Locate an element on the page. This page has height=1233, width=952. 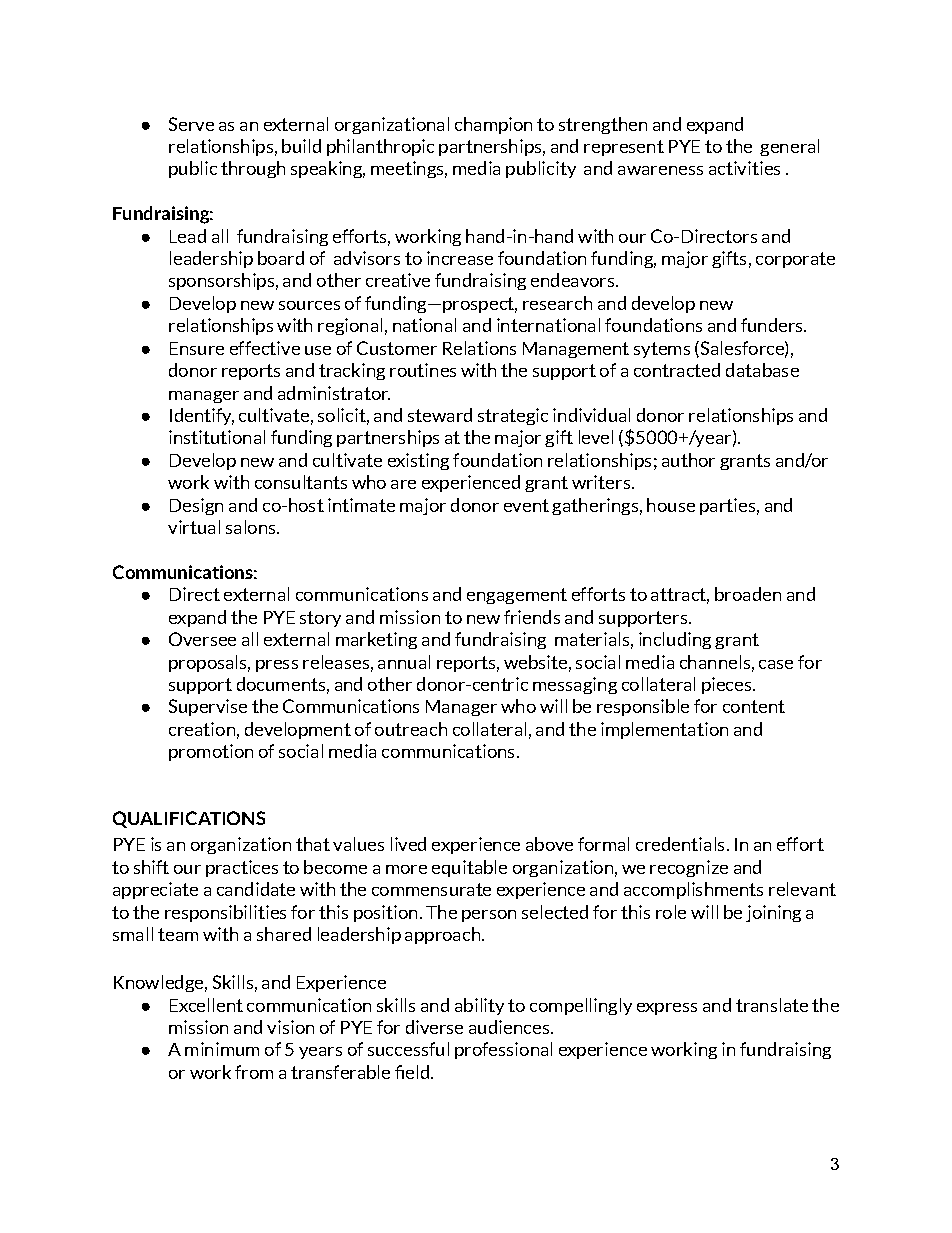
minimum is located at coordinates (222, 1049).
